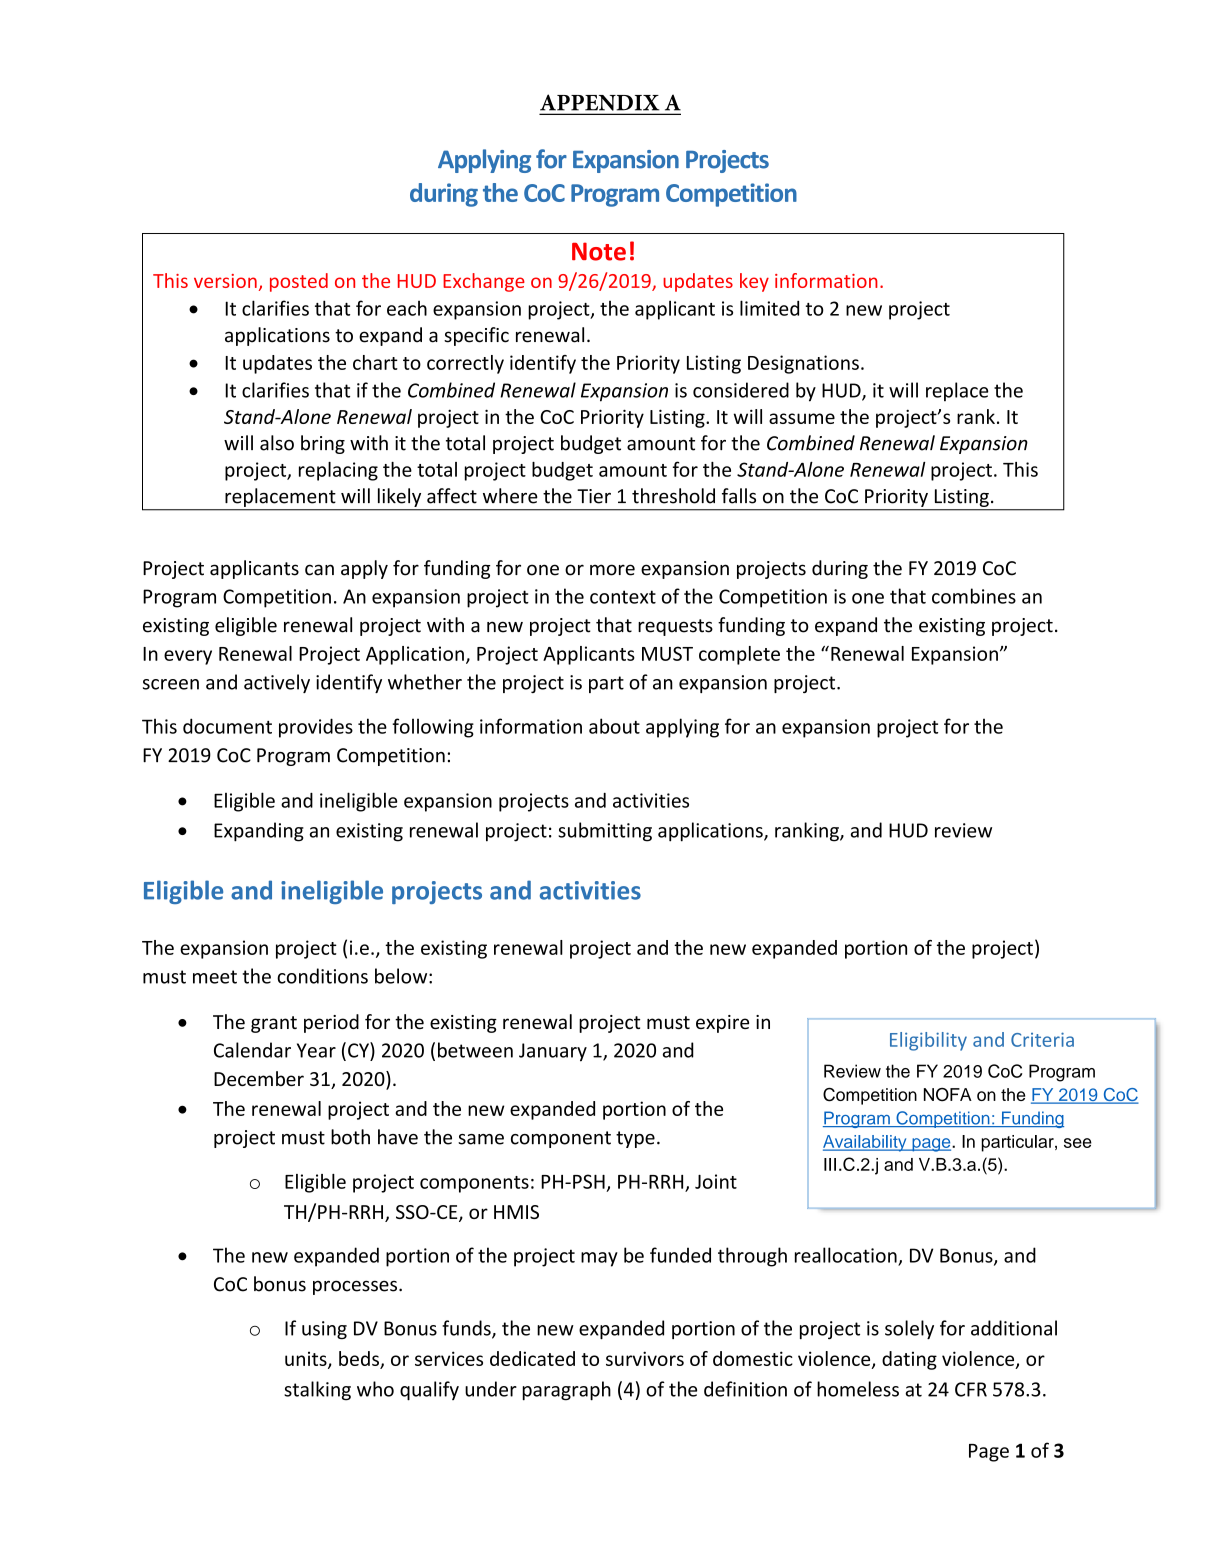 This page has height=1561, width=1206. What do you see at coordinates (769, 308) in the page?
I see `limited` at bounding box center [769, 308].
